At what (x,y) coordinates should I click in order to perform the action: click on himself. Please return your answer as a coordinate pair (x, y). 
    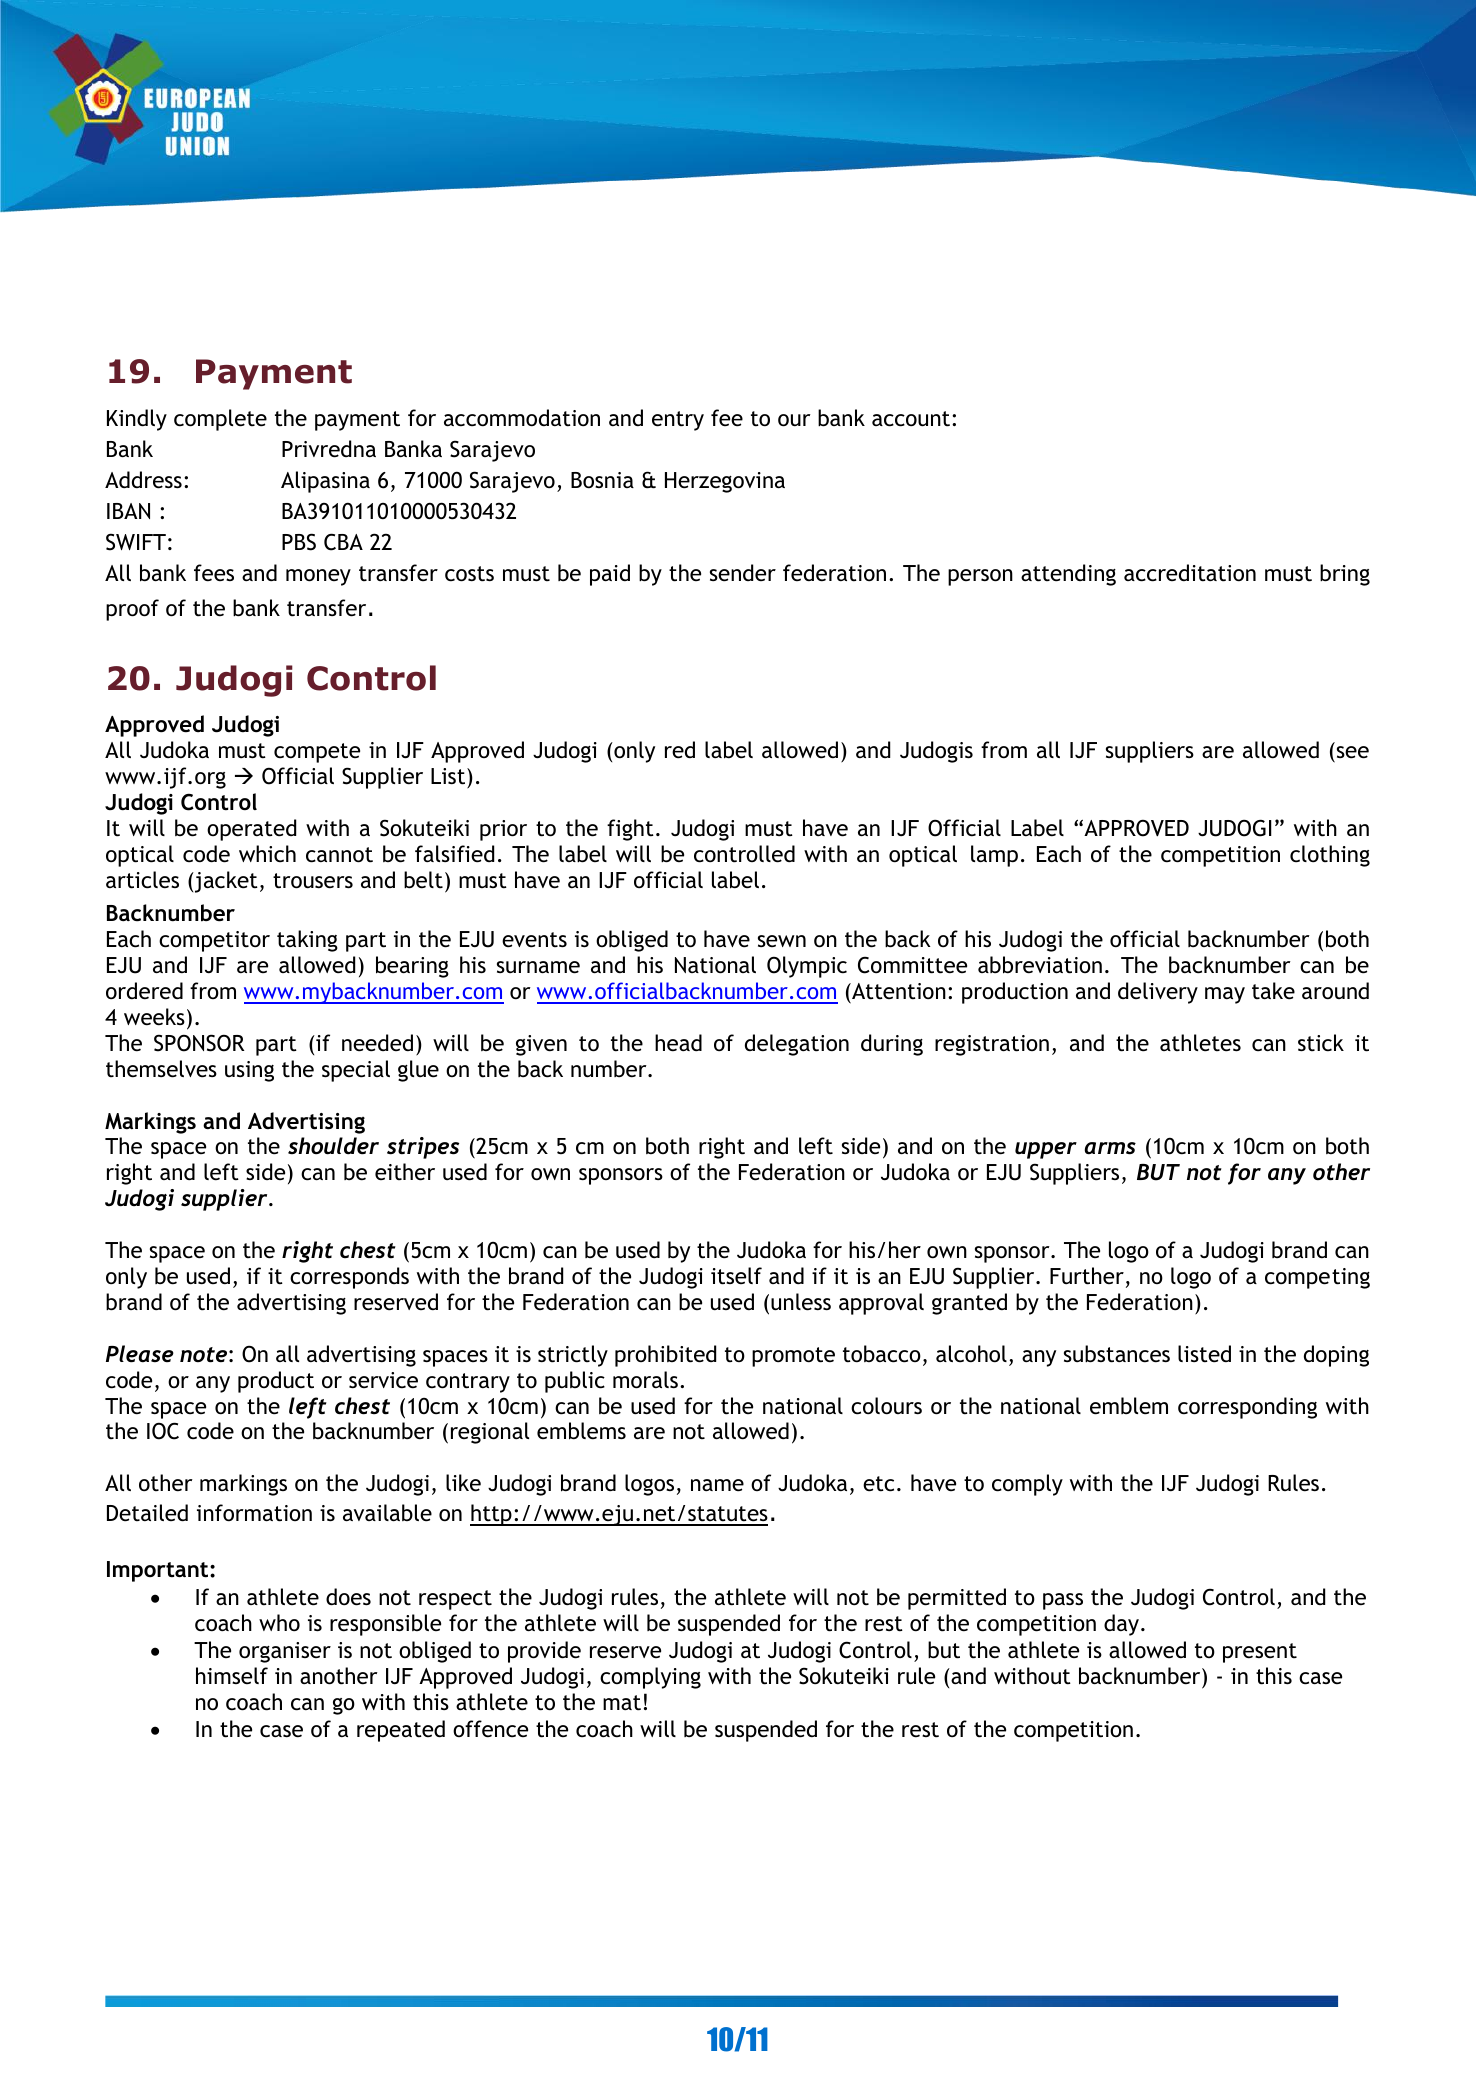
    Looking at the image, I should click on (232, 1675).
